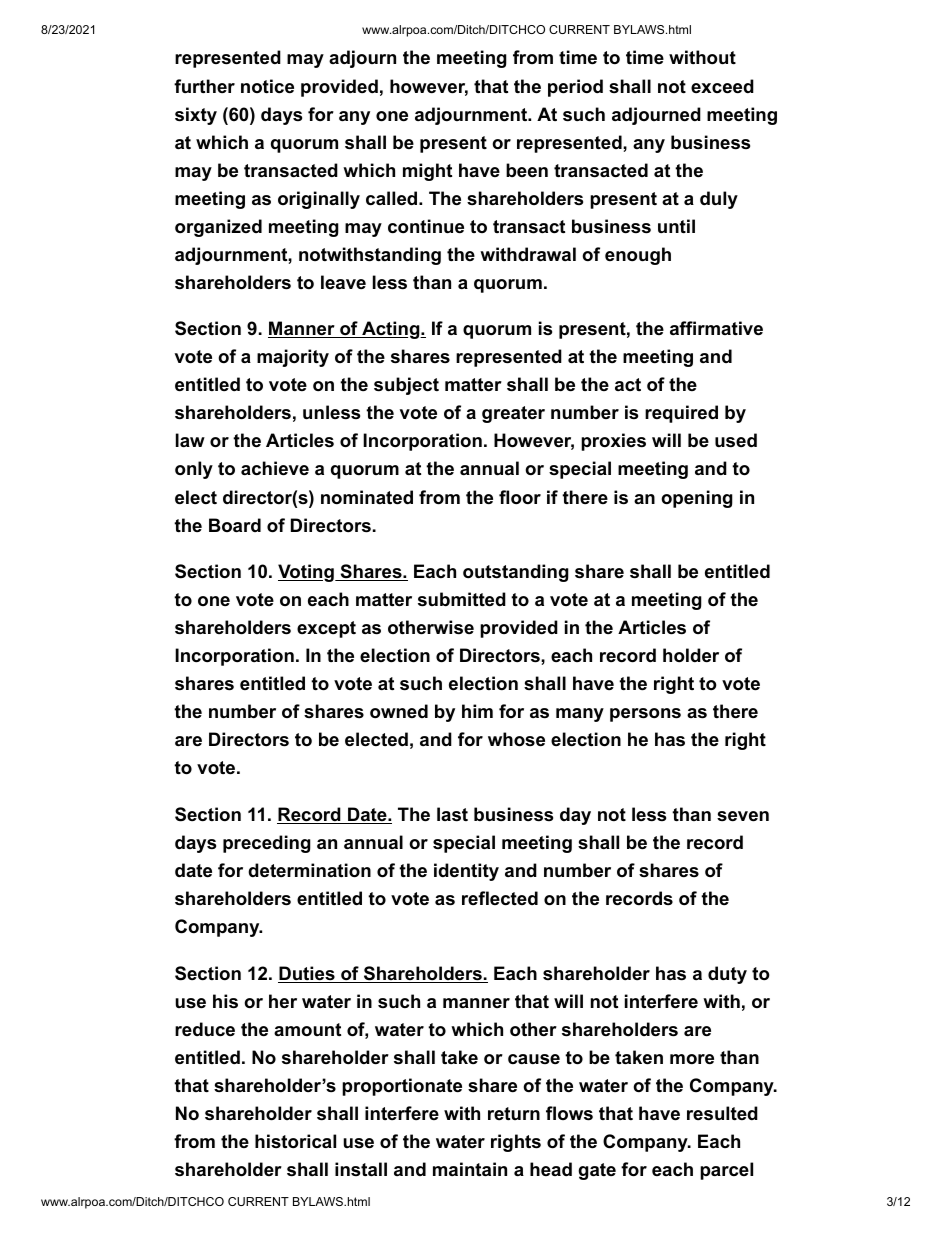 The height and width of the screenshot is (1233, 952). Describe the element at coordinates (697, 499) in the screenshot. I see `opening` at that location.
